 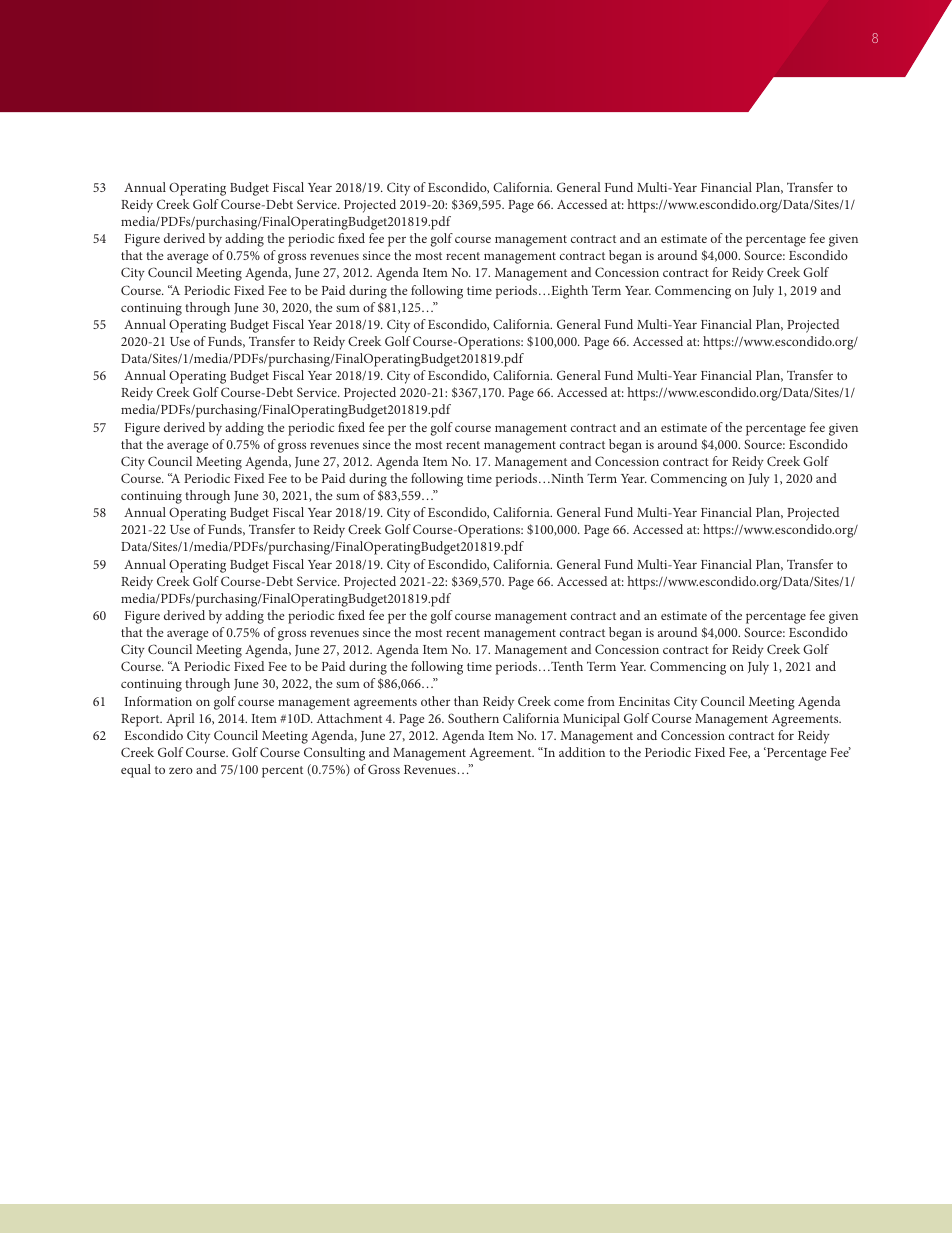 What do you see at coordinates (591, 720) in the image?
I see `Municipal` at bounding box center [591, 720].
